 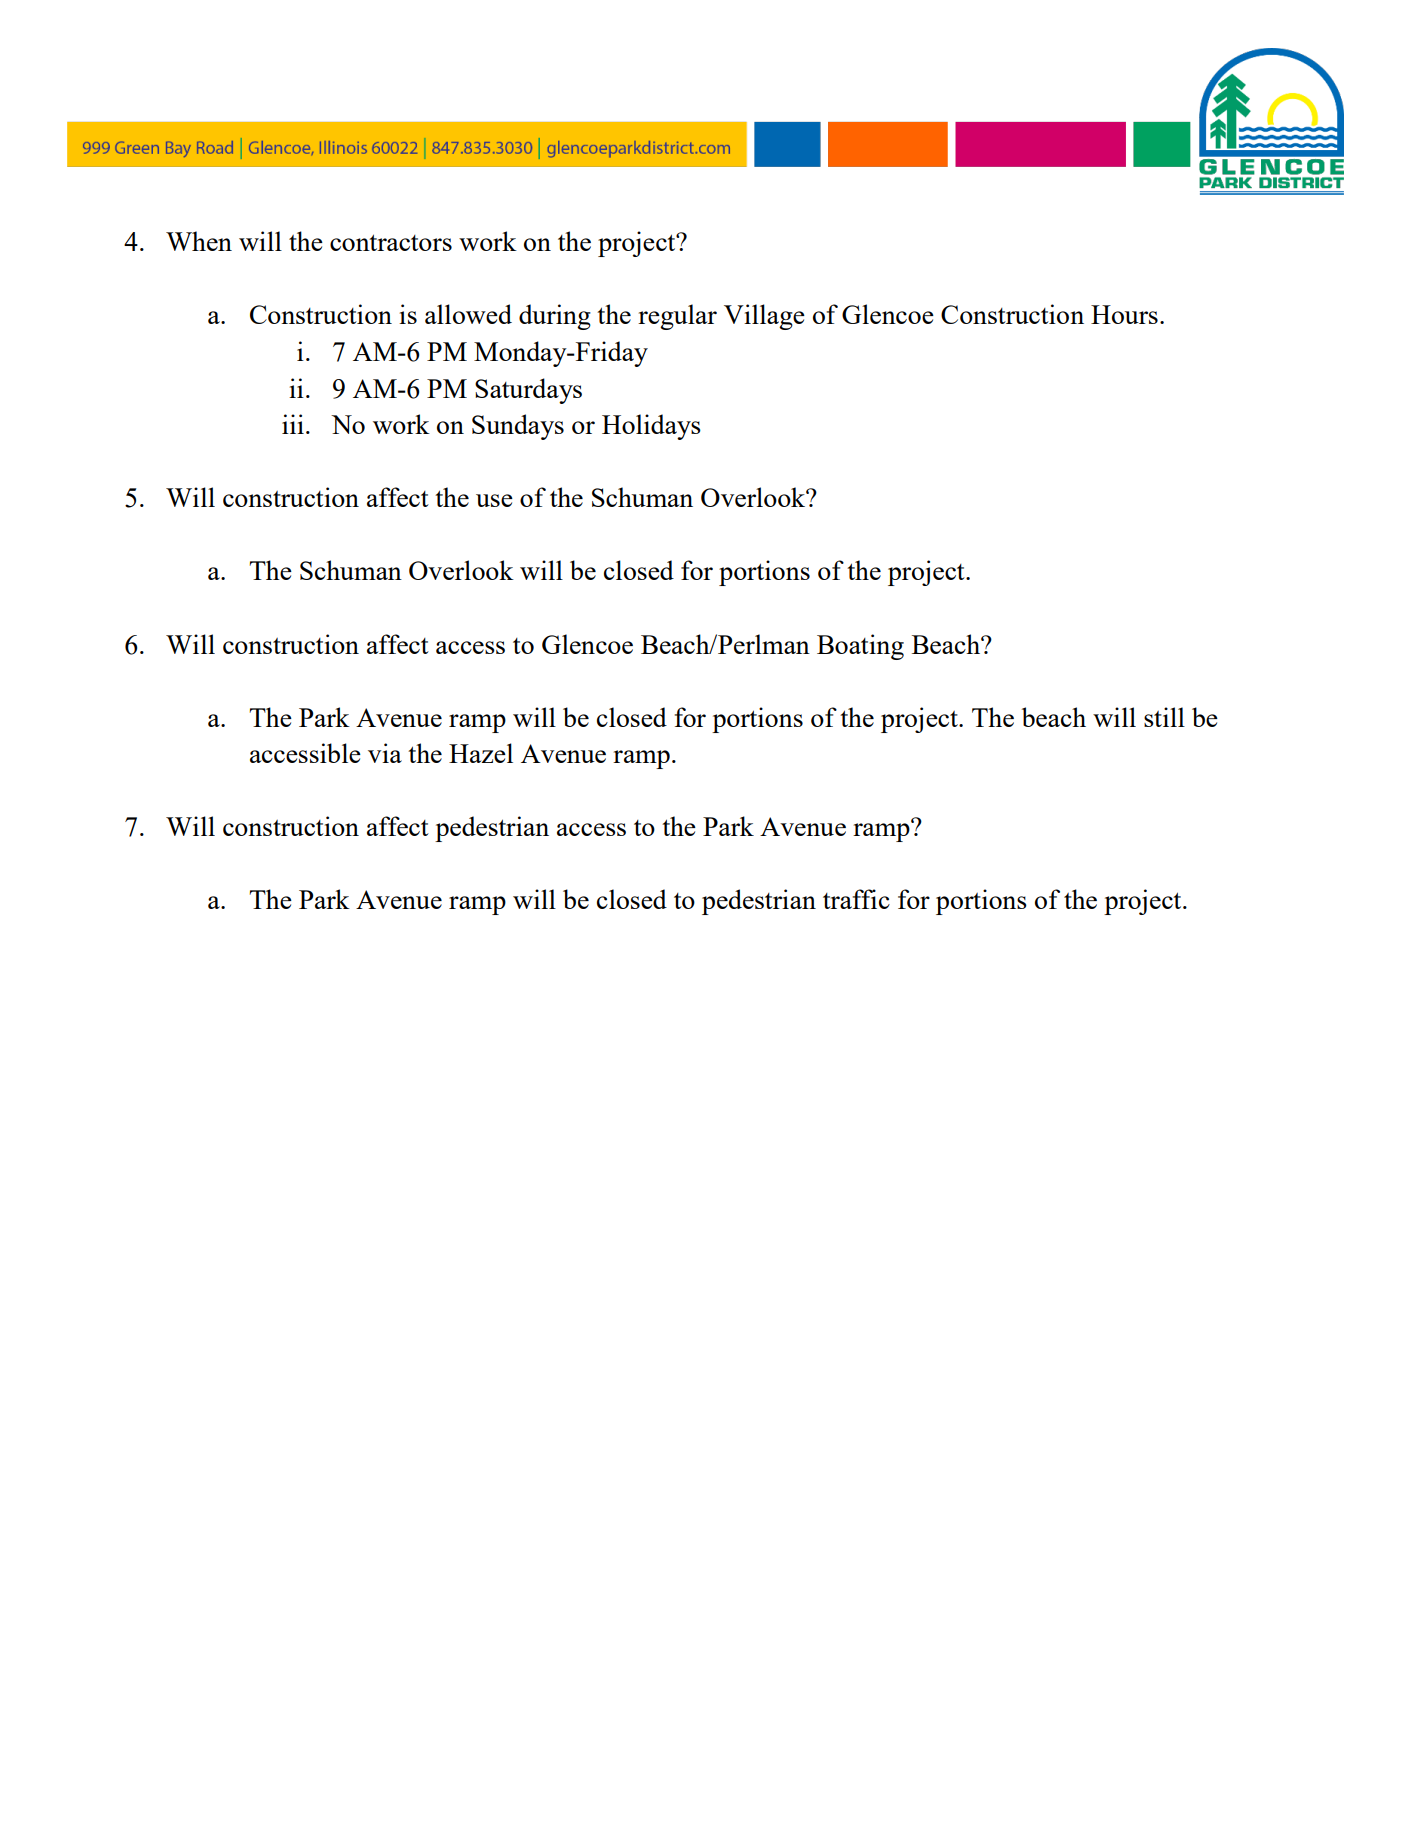 I want to click on via, so click(x=385, y=753).
